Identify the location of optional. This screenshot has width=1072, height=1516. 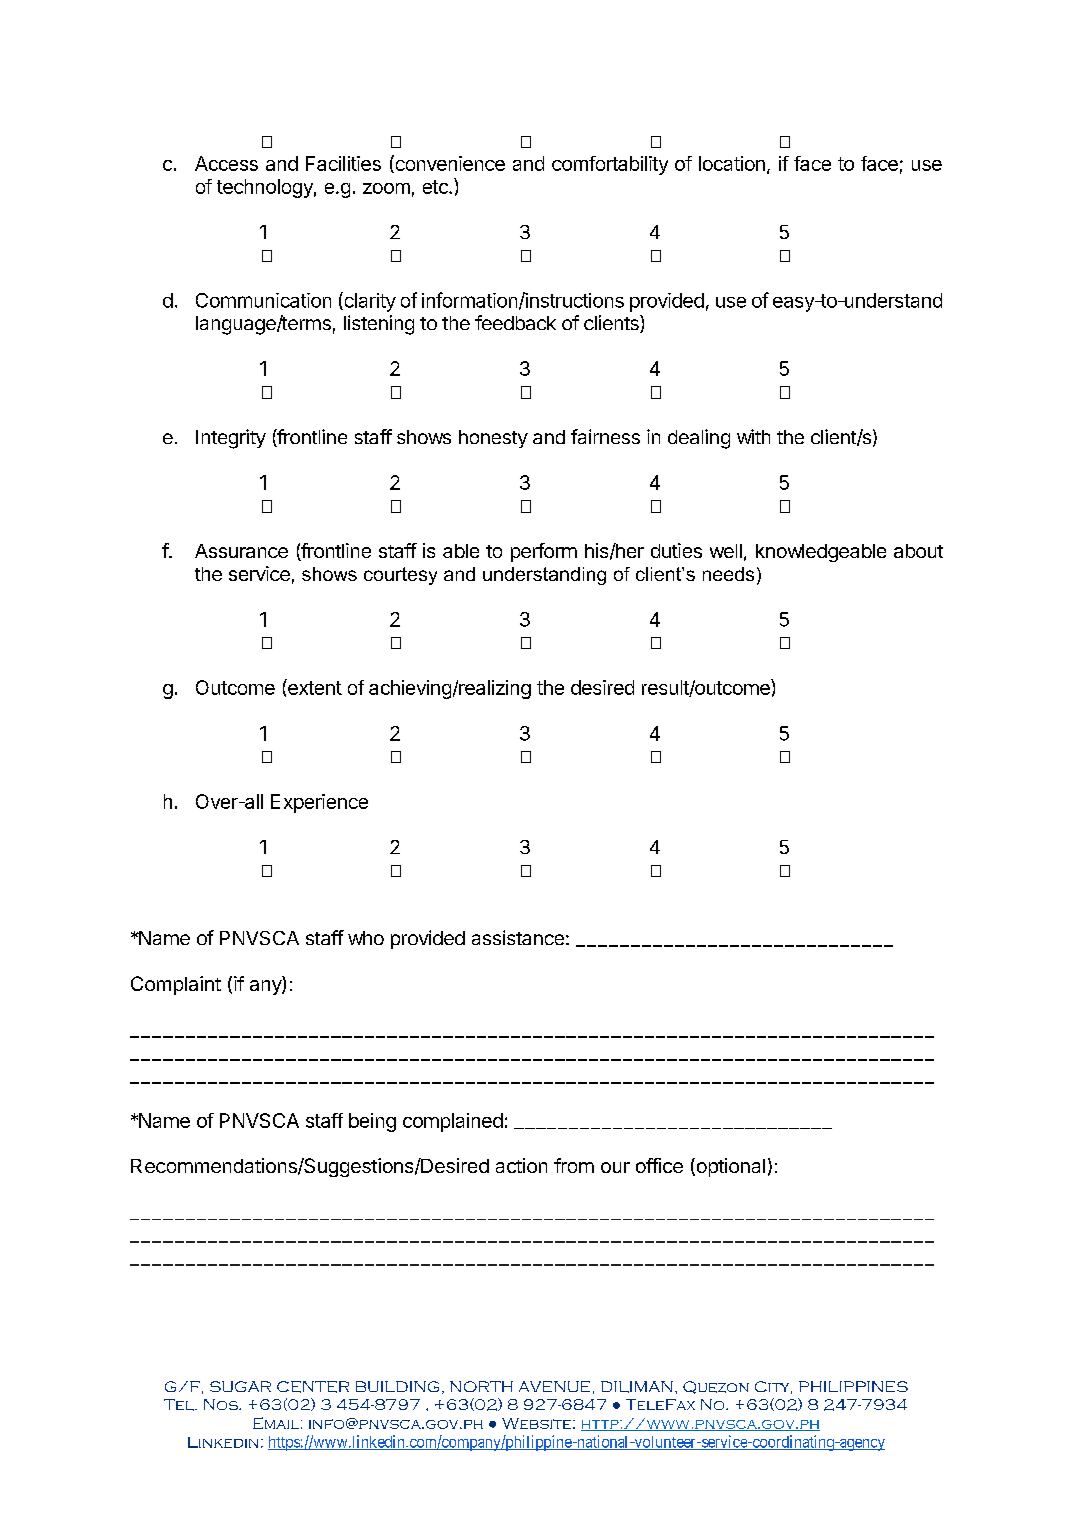
(729, 1167).
